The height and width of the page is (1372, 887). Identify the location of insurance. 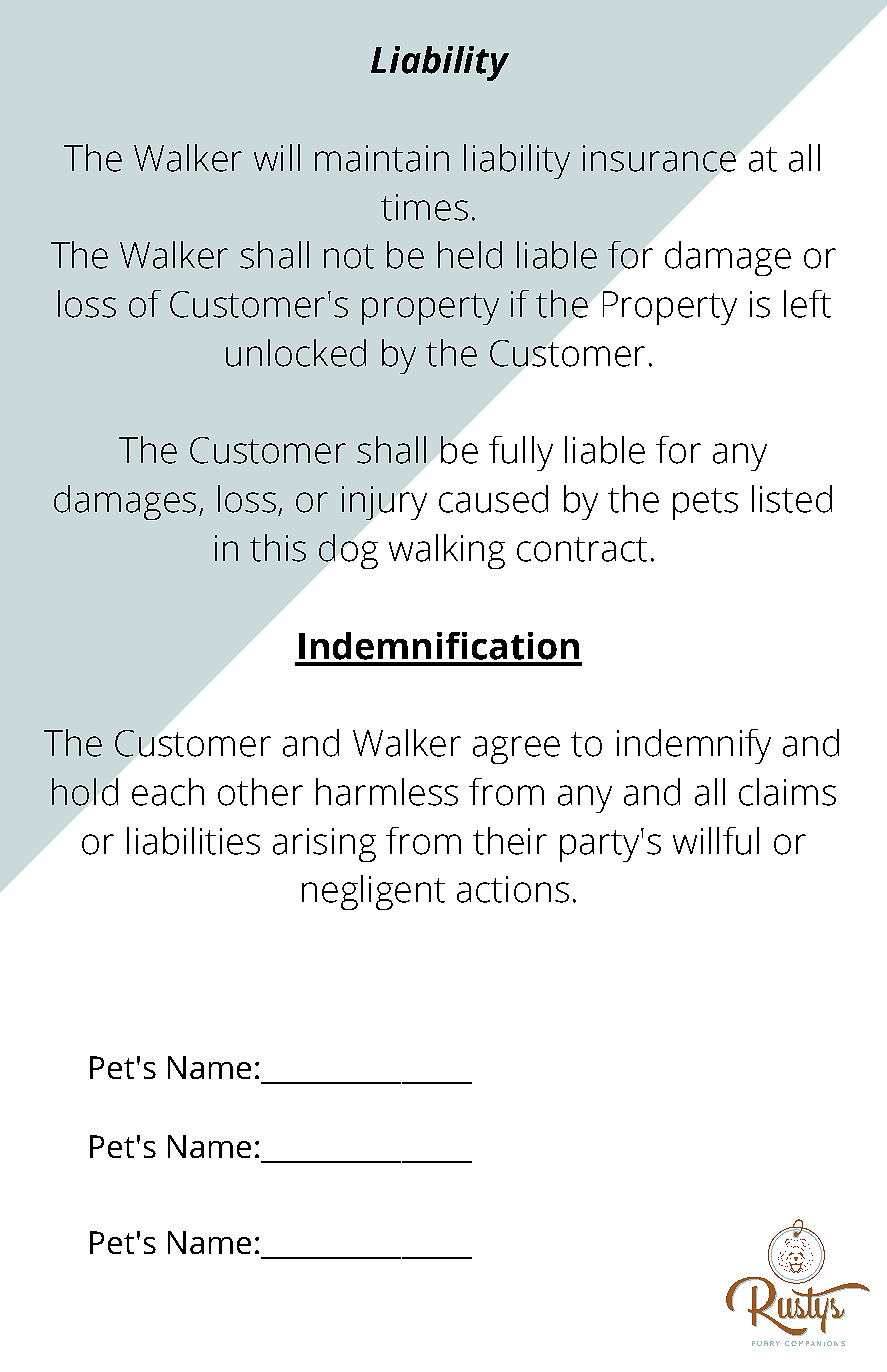
(659, 158).
